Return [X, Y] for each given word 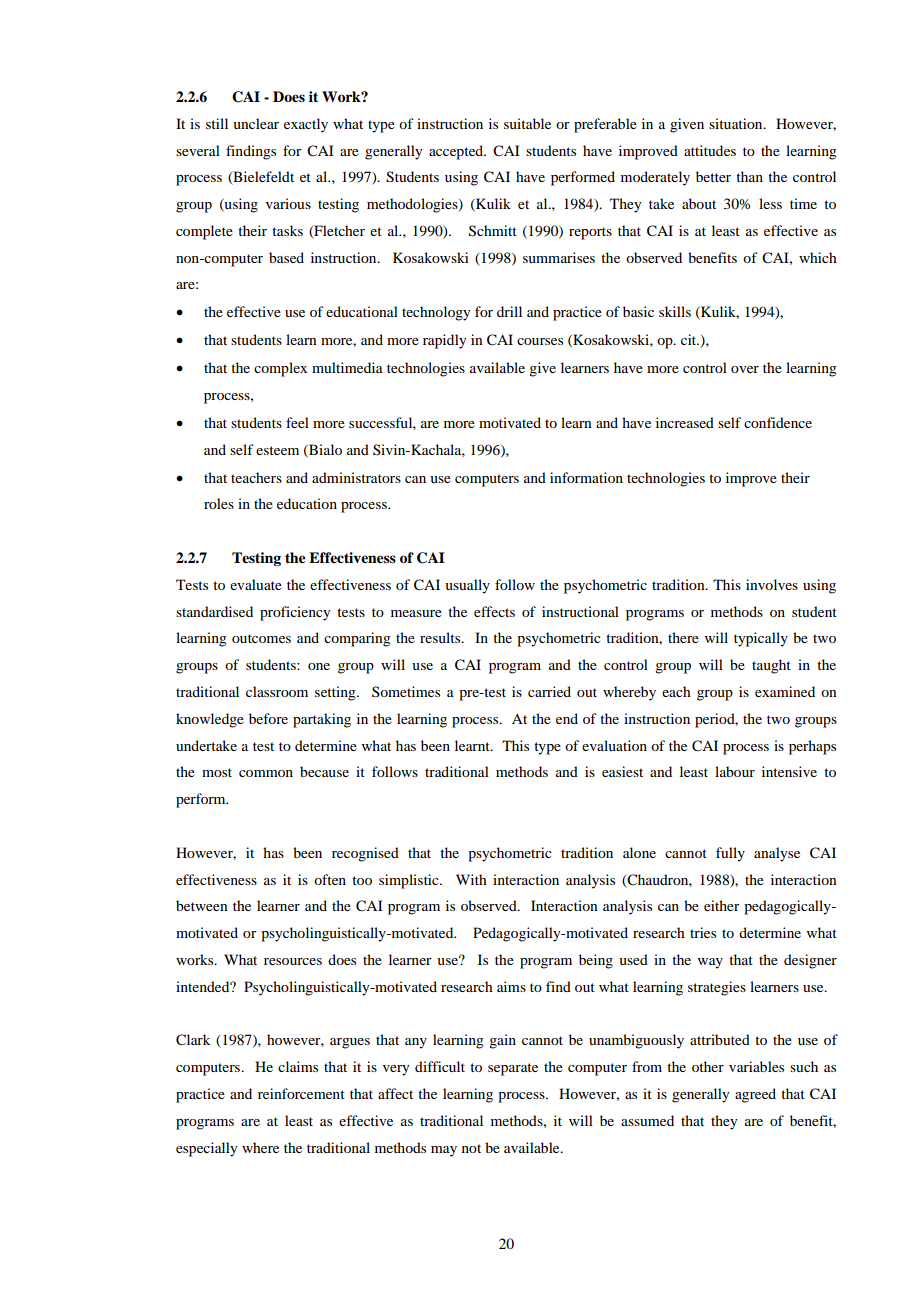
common [266, 773]
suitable [527, 123]
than [749, 176]
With [471, 879]
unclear [256, 123]
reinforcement [301, 1093]
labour [735, 771]
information [586, 477]
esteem [277, 450]
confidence [778, 422]
